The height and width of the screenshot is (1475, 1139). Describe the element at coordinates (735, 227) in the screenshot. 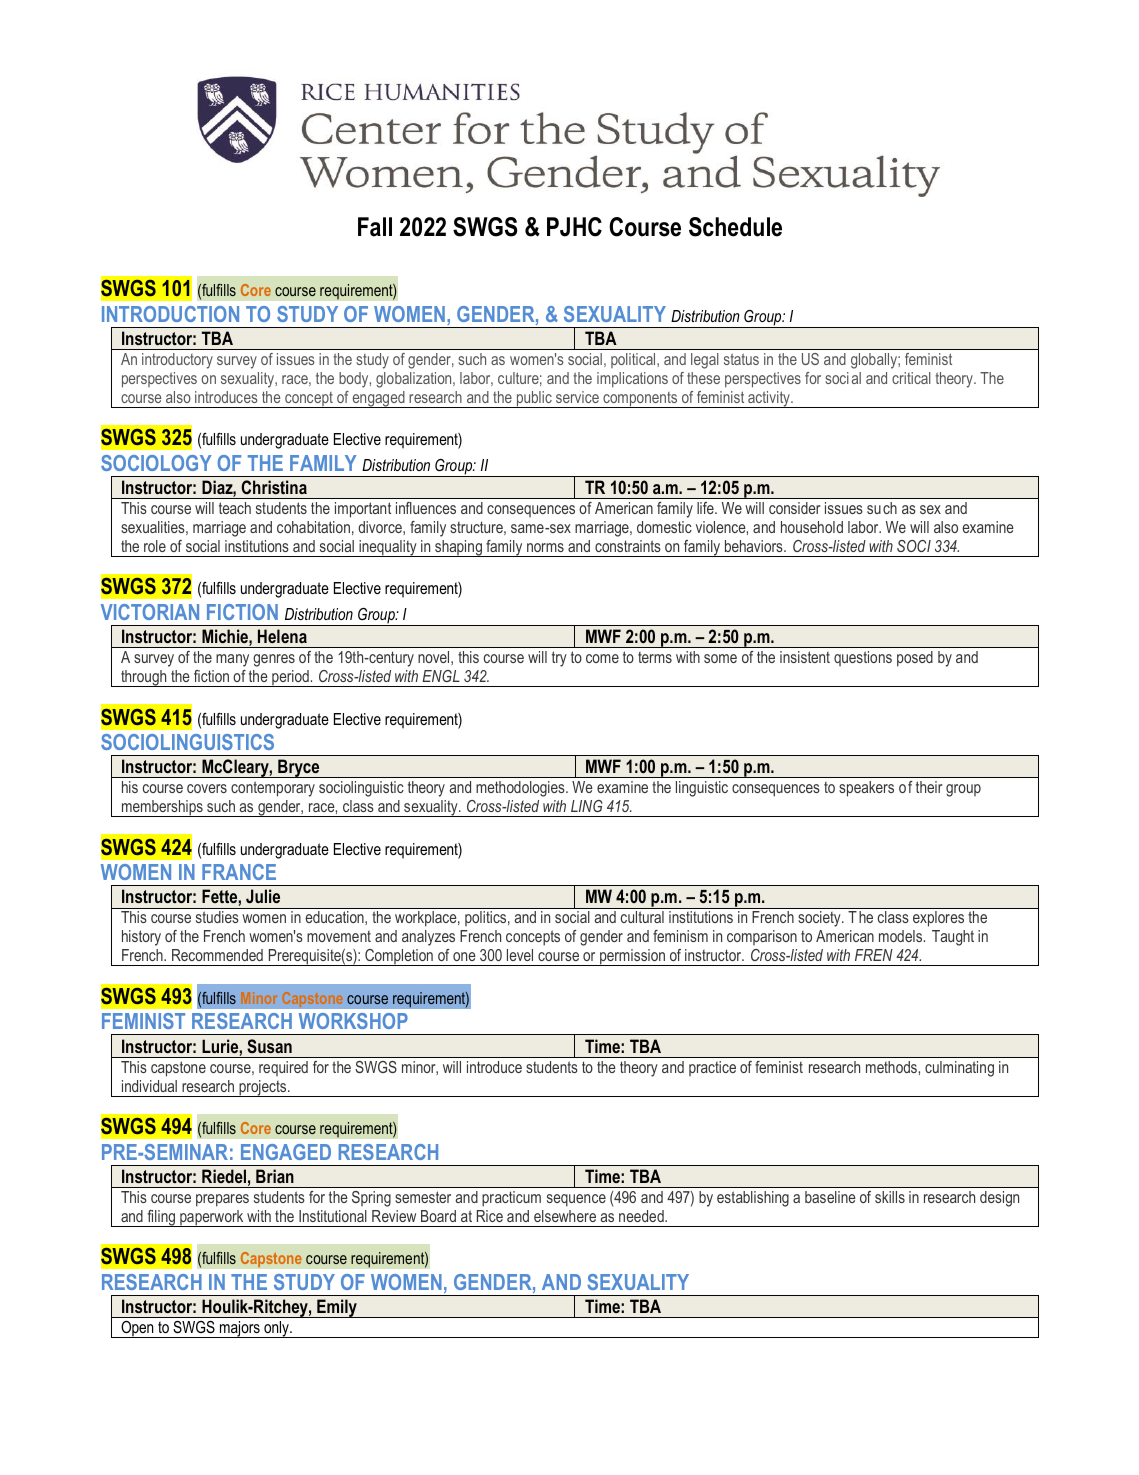

I see `Schedule` at that location.
